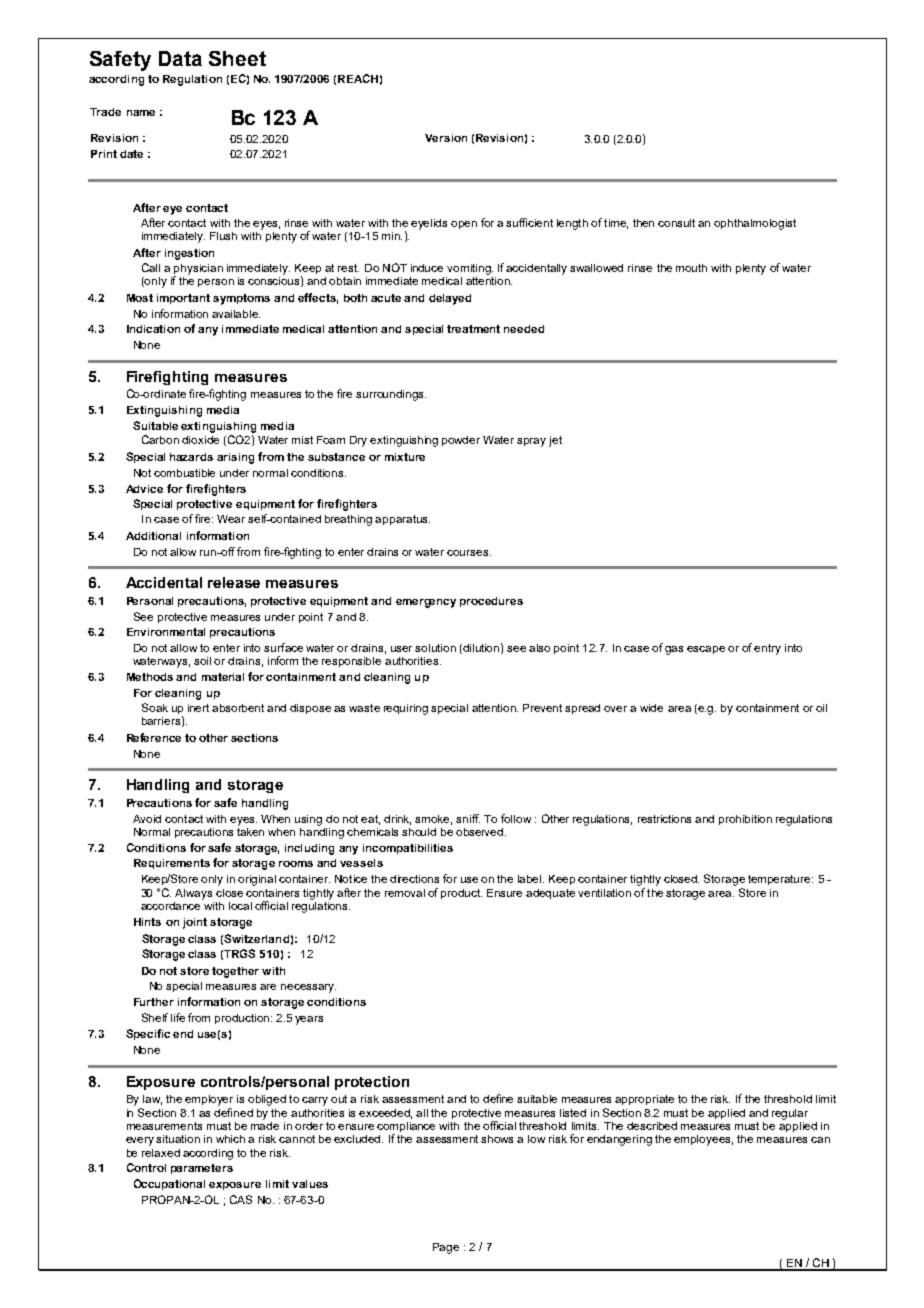 The image size is (924, 1308). I want to click on described, so click(652, 1126).
